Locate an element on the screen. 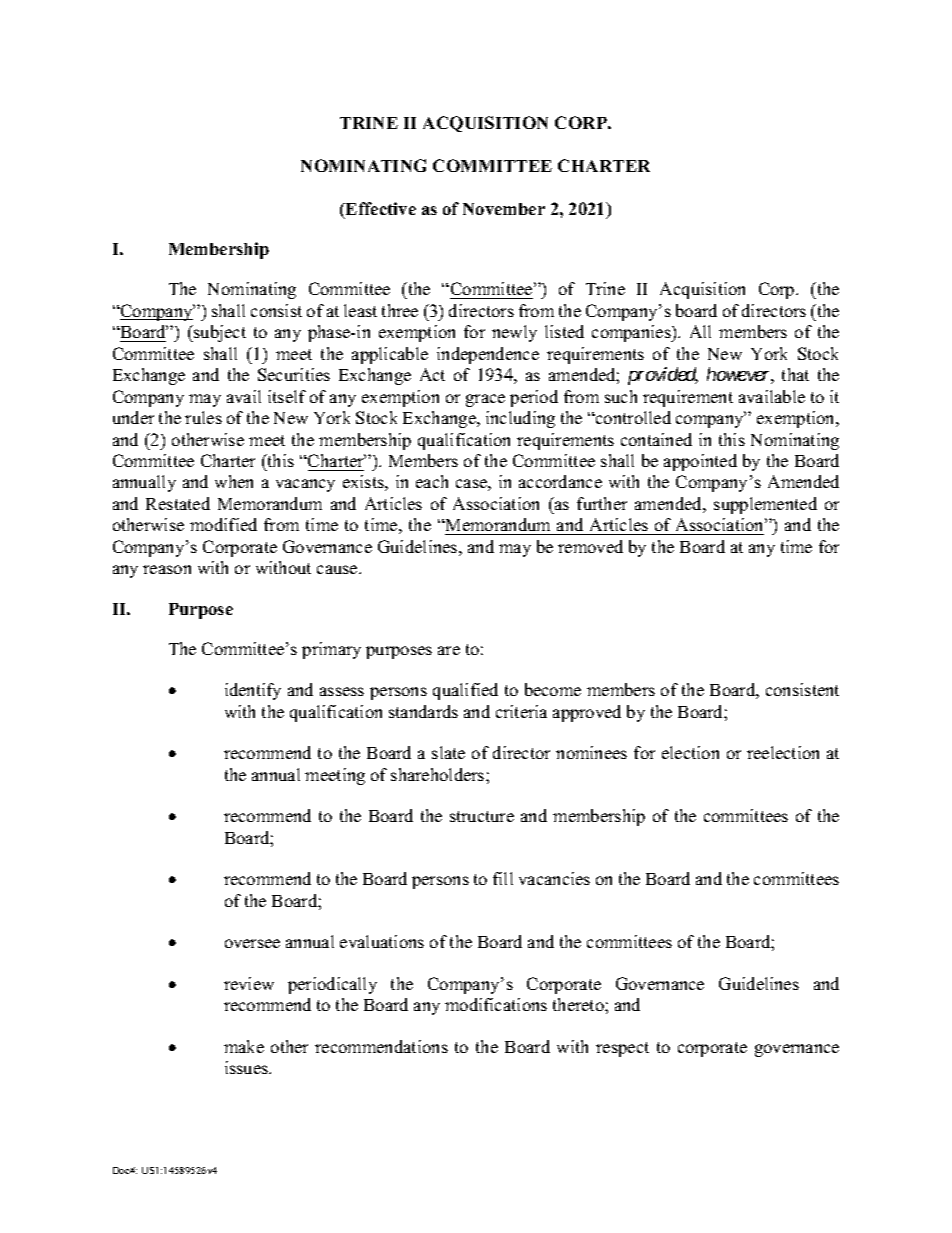 The image size is (952, 1233). approved is located at coordinates (587, 713).
